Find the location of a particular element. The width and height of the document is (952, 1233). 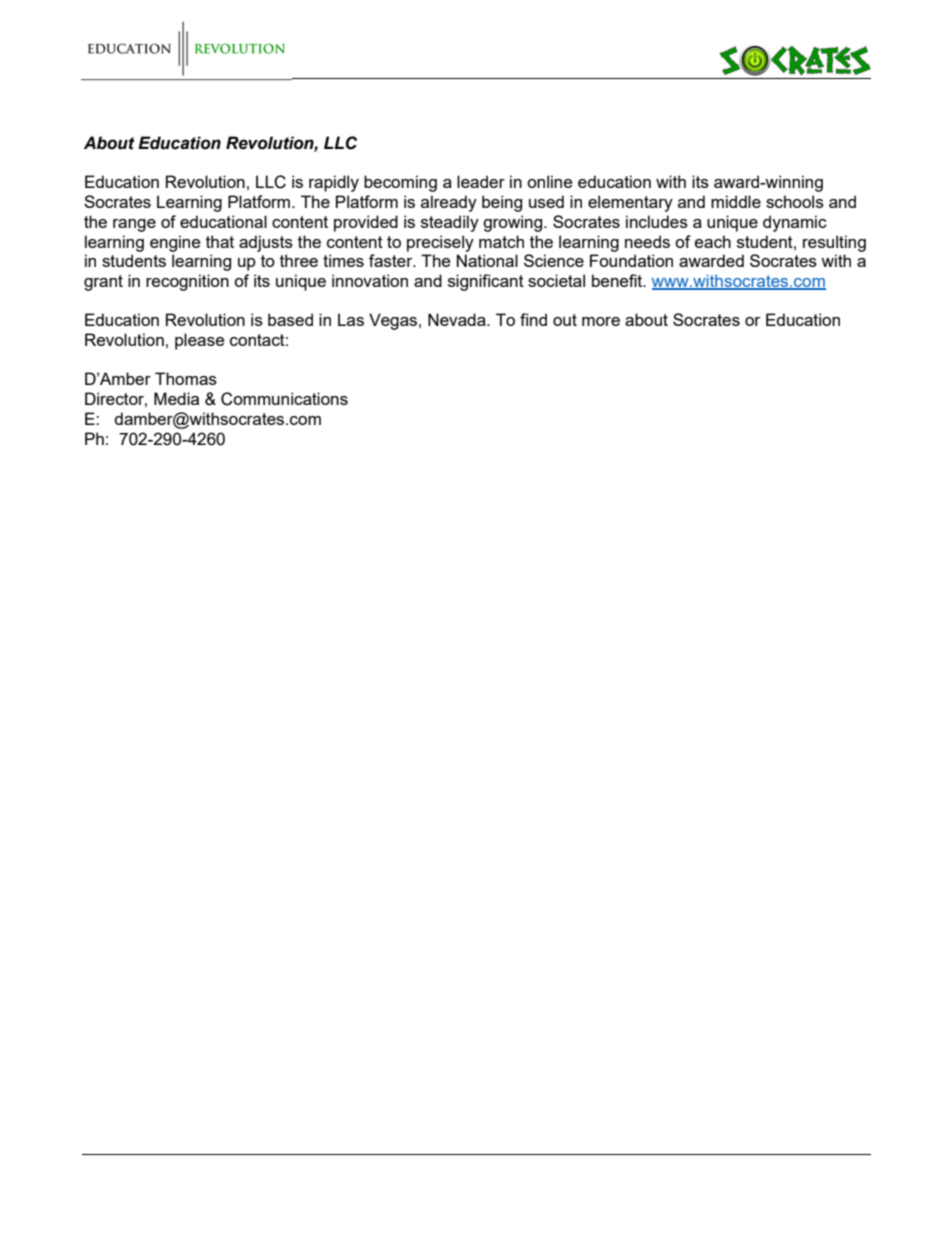

leader is located at coordinates (481, 181).
